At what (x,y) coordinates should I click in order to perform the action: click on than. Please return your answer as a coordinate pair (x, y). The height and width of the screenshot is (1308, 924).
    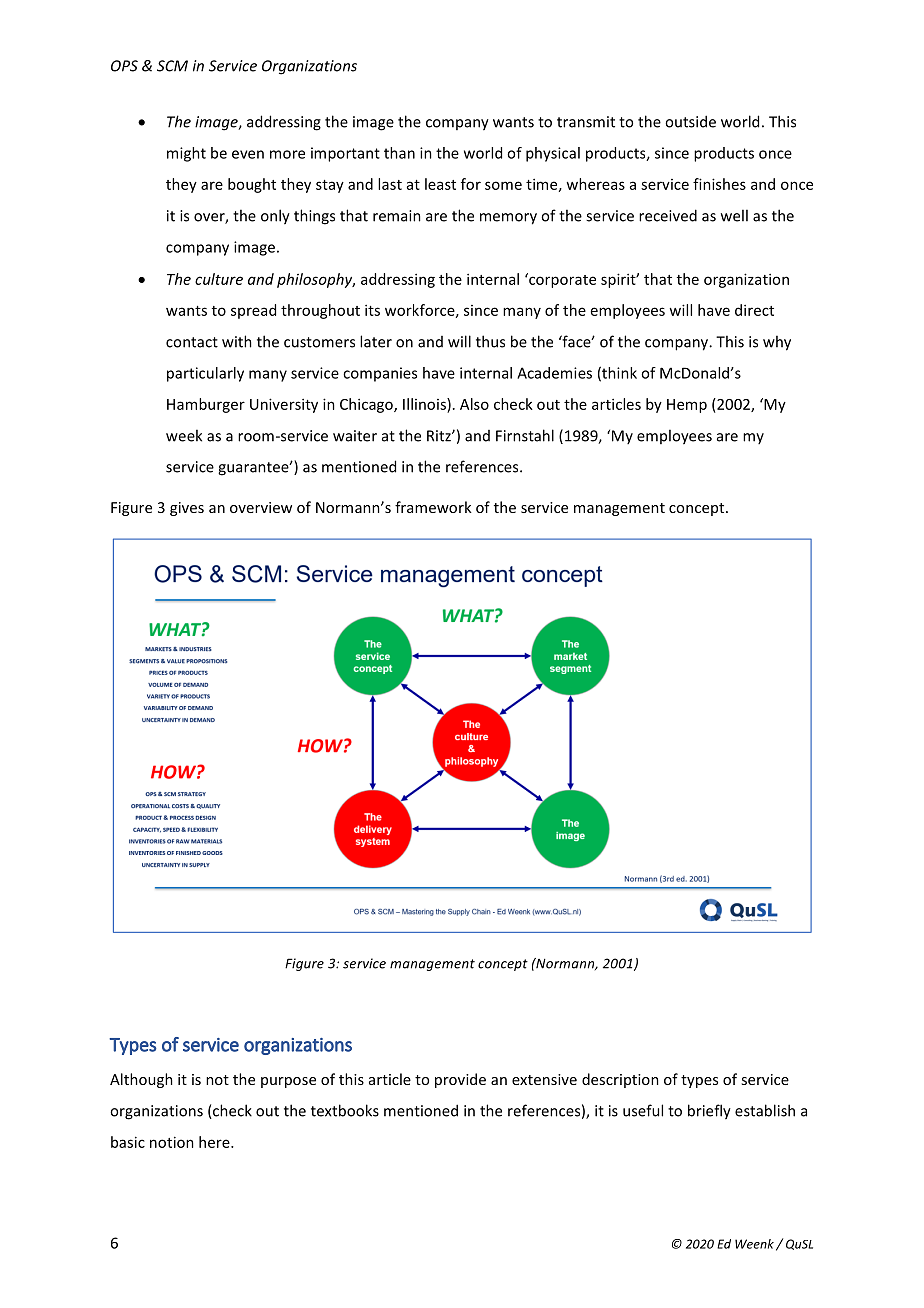
    Looking at the image, I should click on (399, 153).
